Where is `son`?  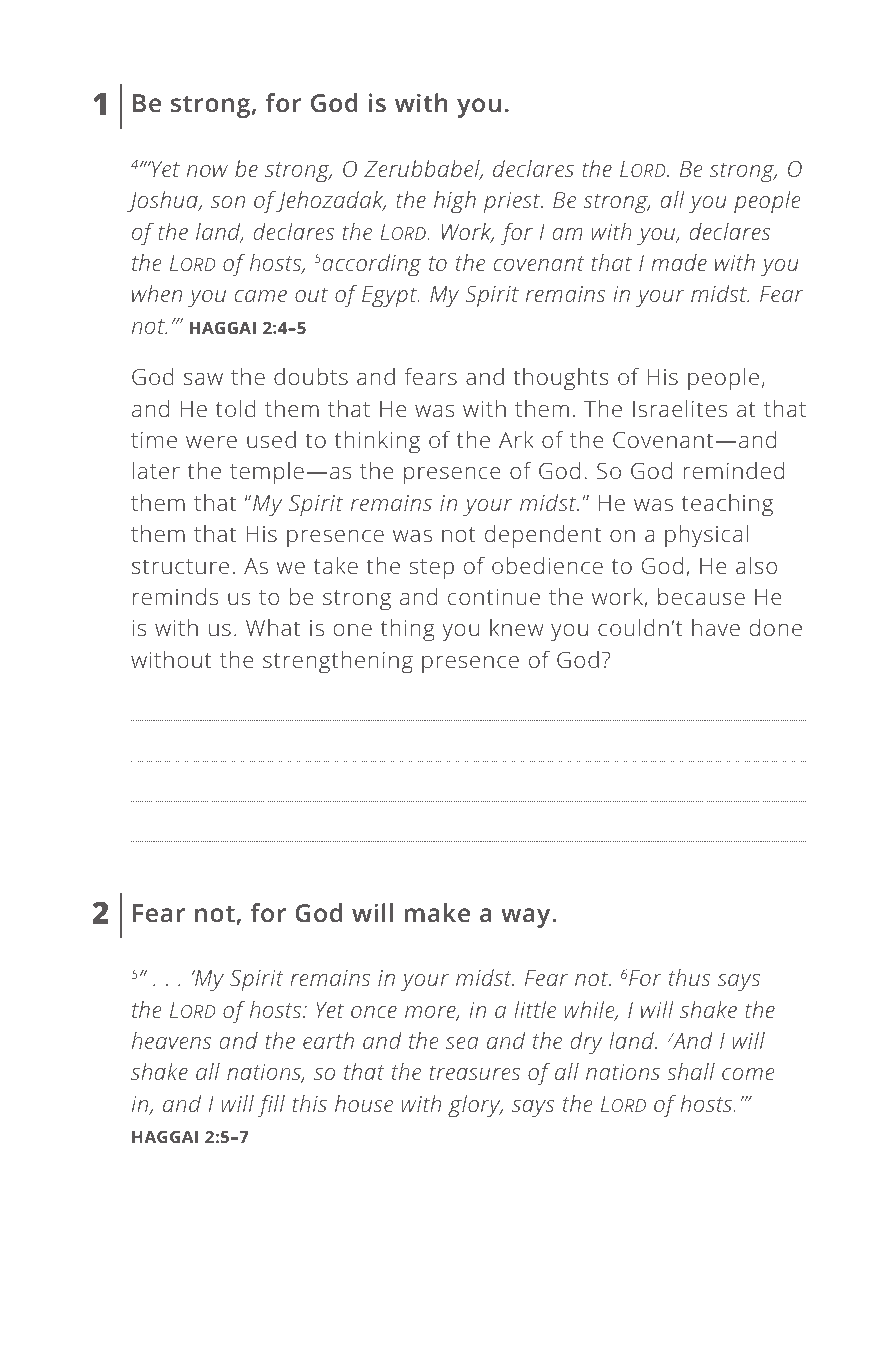
son is located at coordinates (228, 202).
